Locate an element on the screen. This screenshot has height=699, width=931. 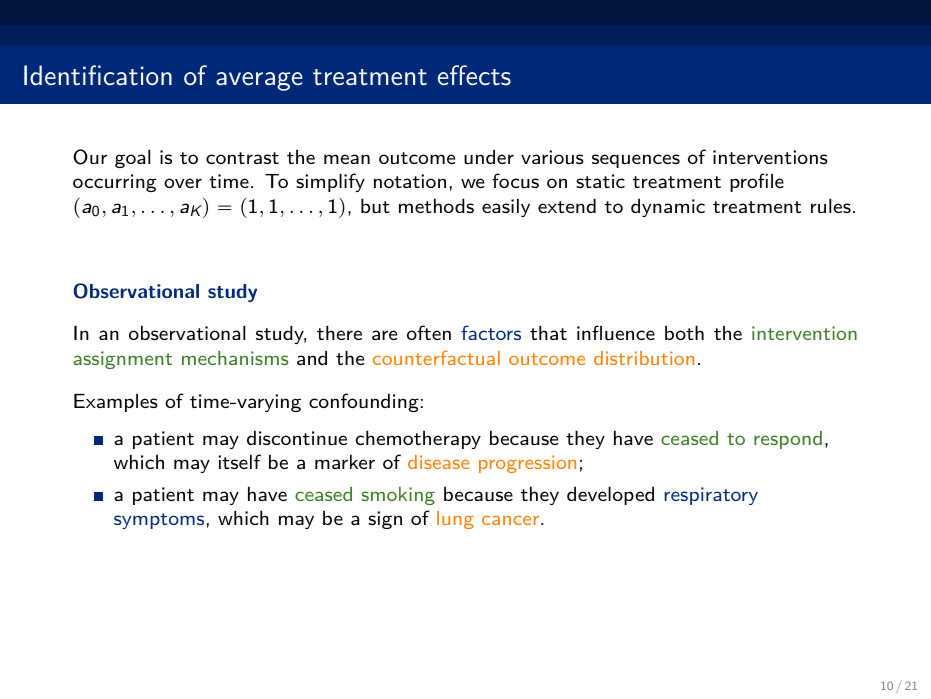
sequences is located at coordinates (636, 161).
